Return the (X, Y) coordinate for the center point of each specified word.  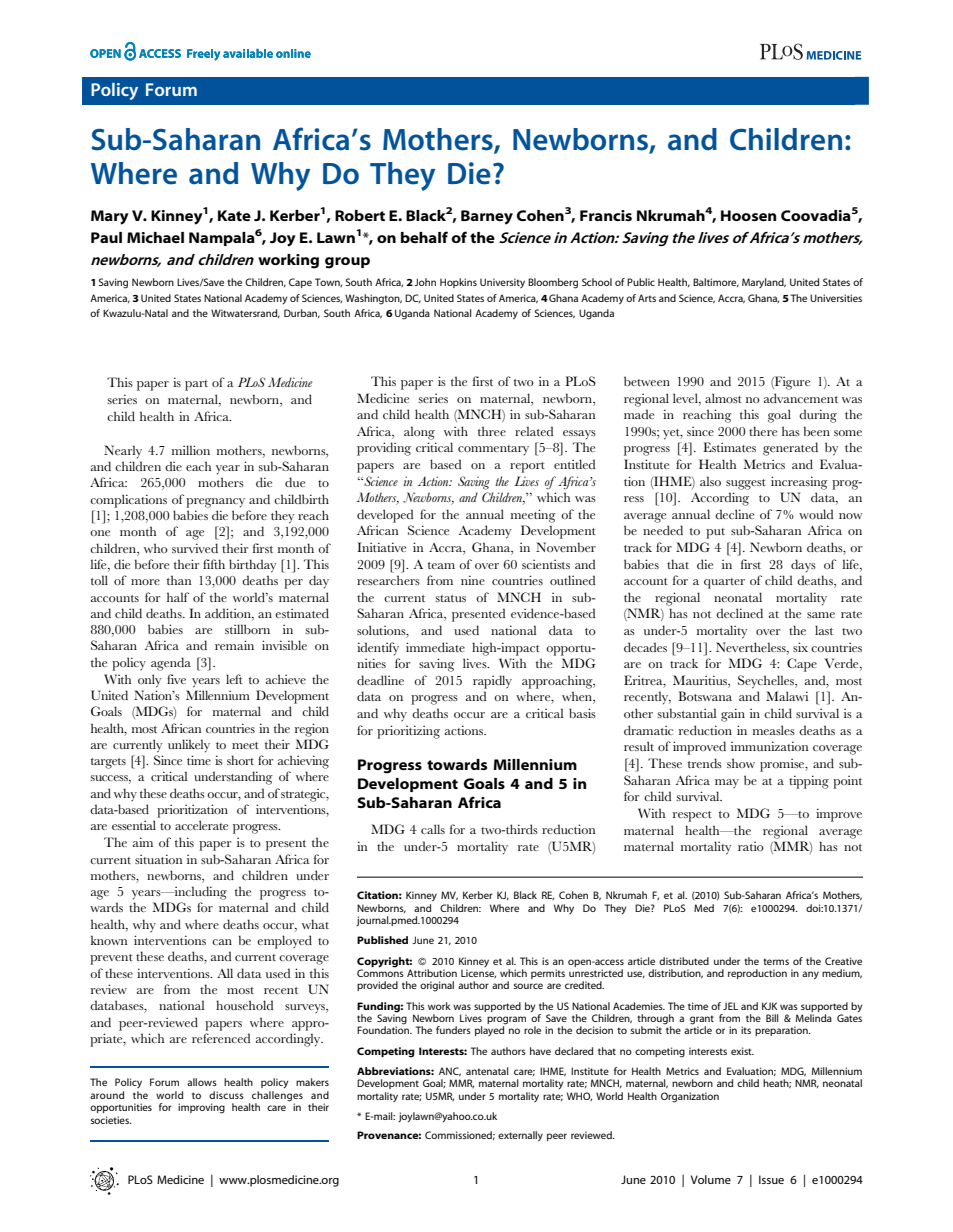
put (715, 533)
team (441, 565)
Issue (771, 1179)
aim (143, 842)
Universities (836, 298)
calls (433, 829)
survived (195, 548)
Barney (487, 217)
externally (520, 1136)
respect (692, 816)
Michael (155, 237)
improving (201, 1108)
